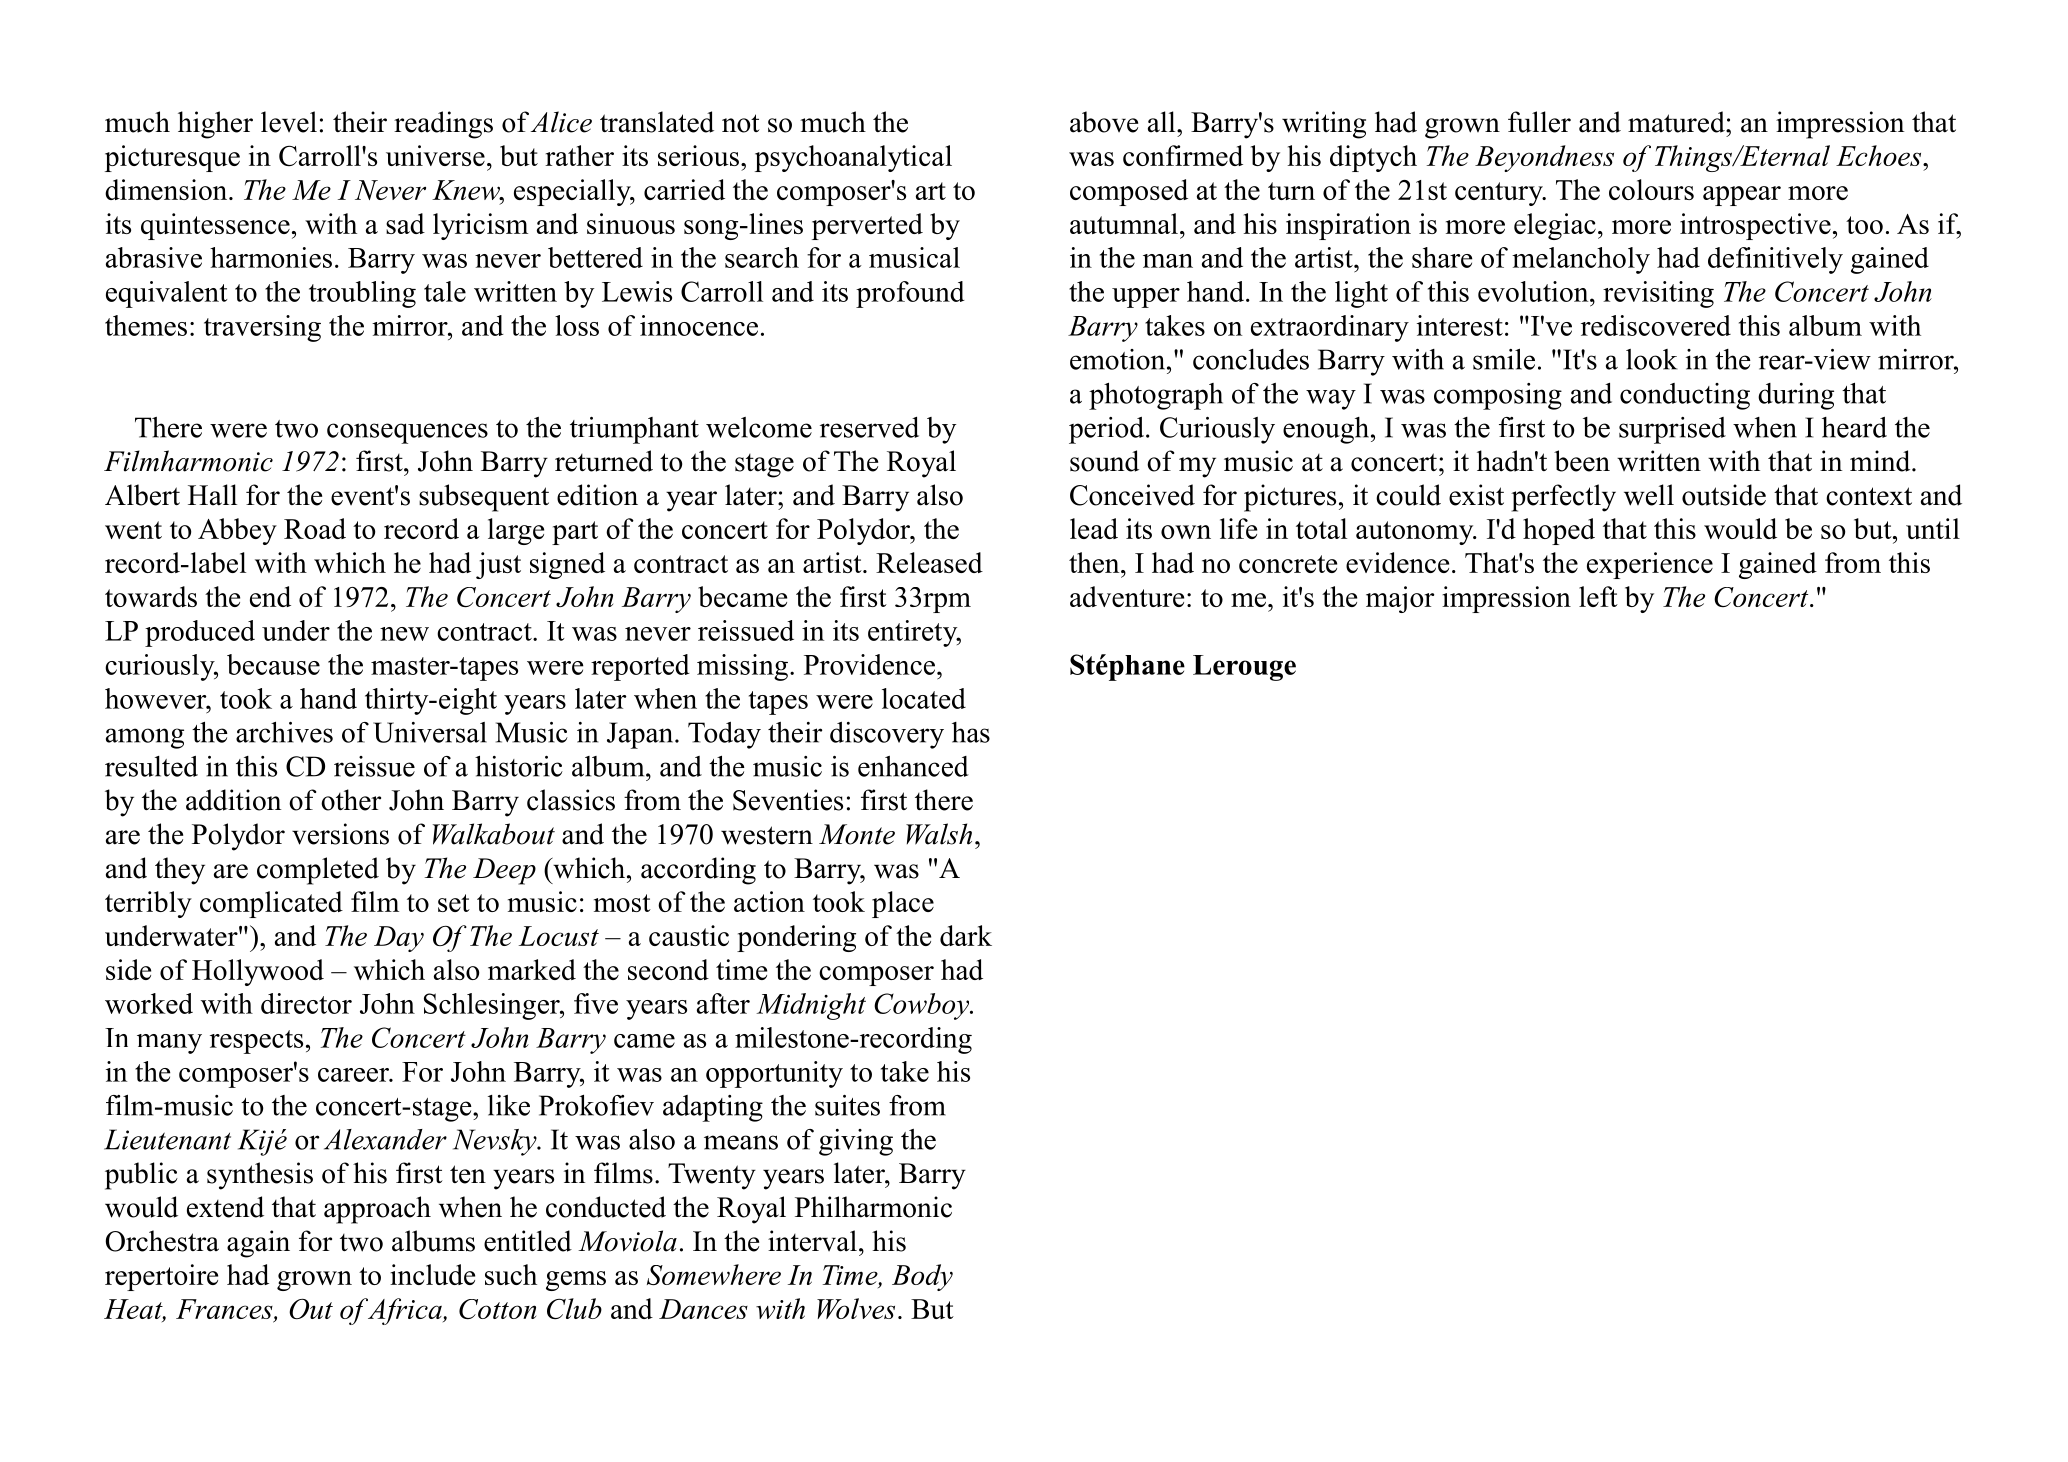 The height and width of the screenshot is (1462, 2068). Describe the element at coordinates (939, 834) in the screenshot. I see `Walsh` at that location.
